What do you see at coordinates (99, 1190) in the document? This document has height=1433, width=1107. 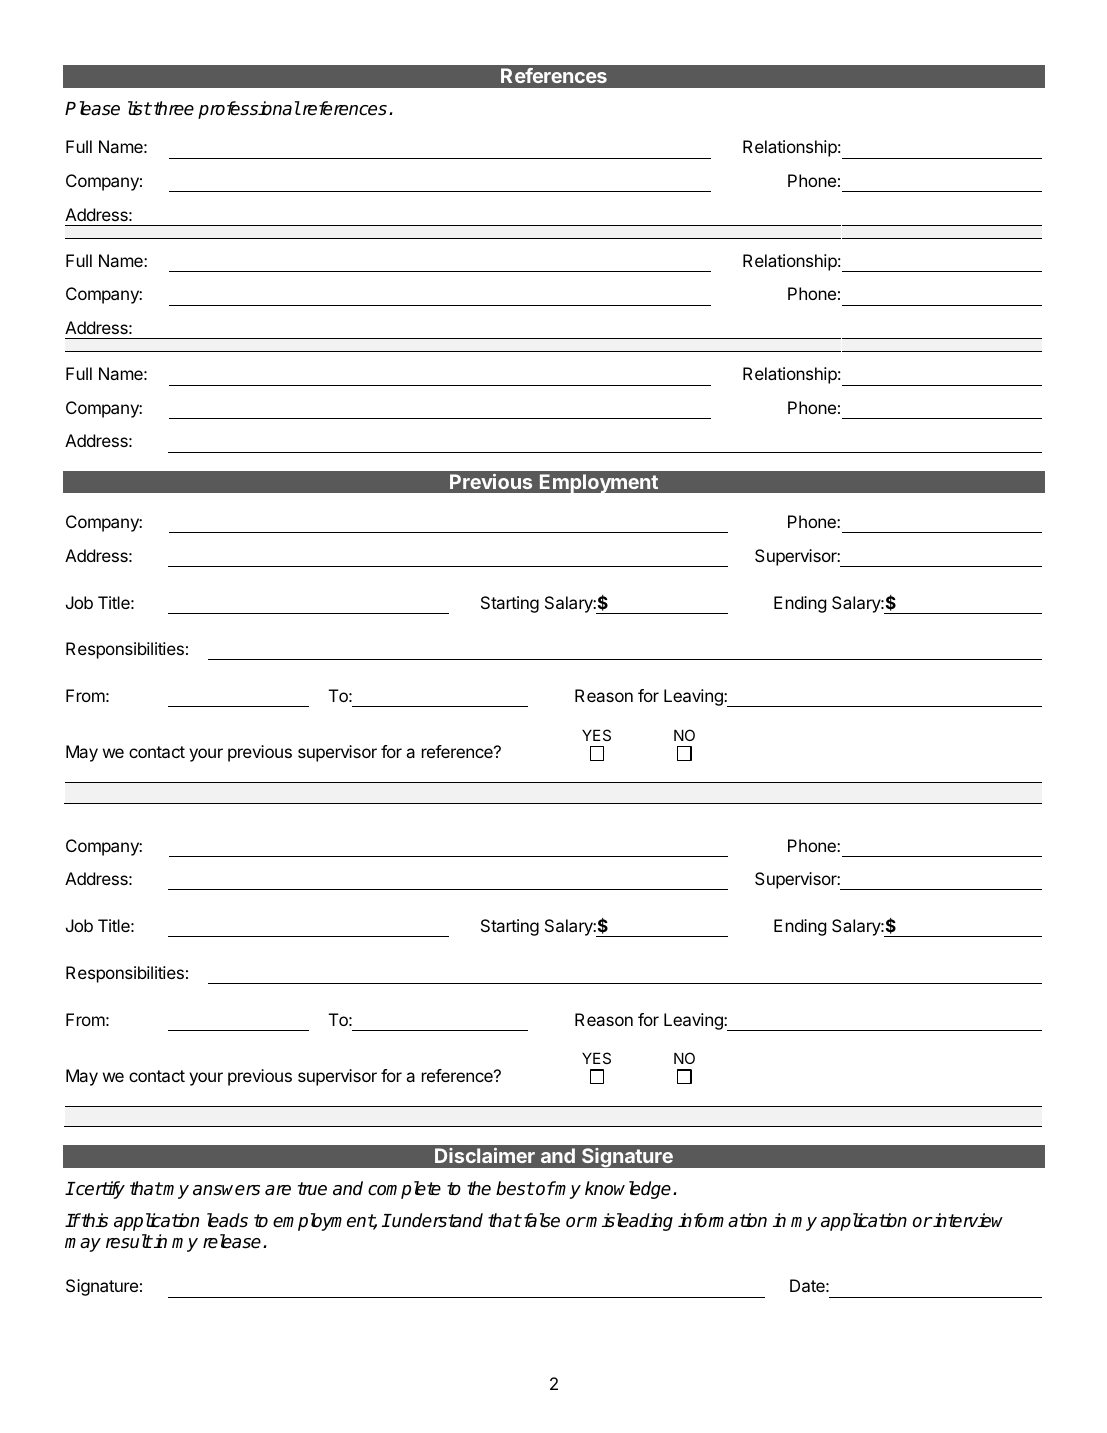 I see `certify` at bounding box center [99, 1190].
